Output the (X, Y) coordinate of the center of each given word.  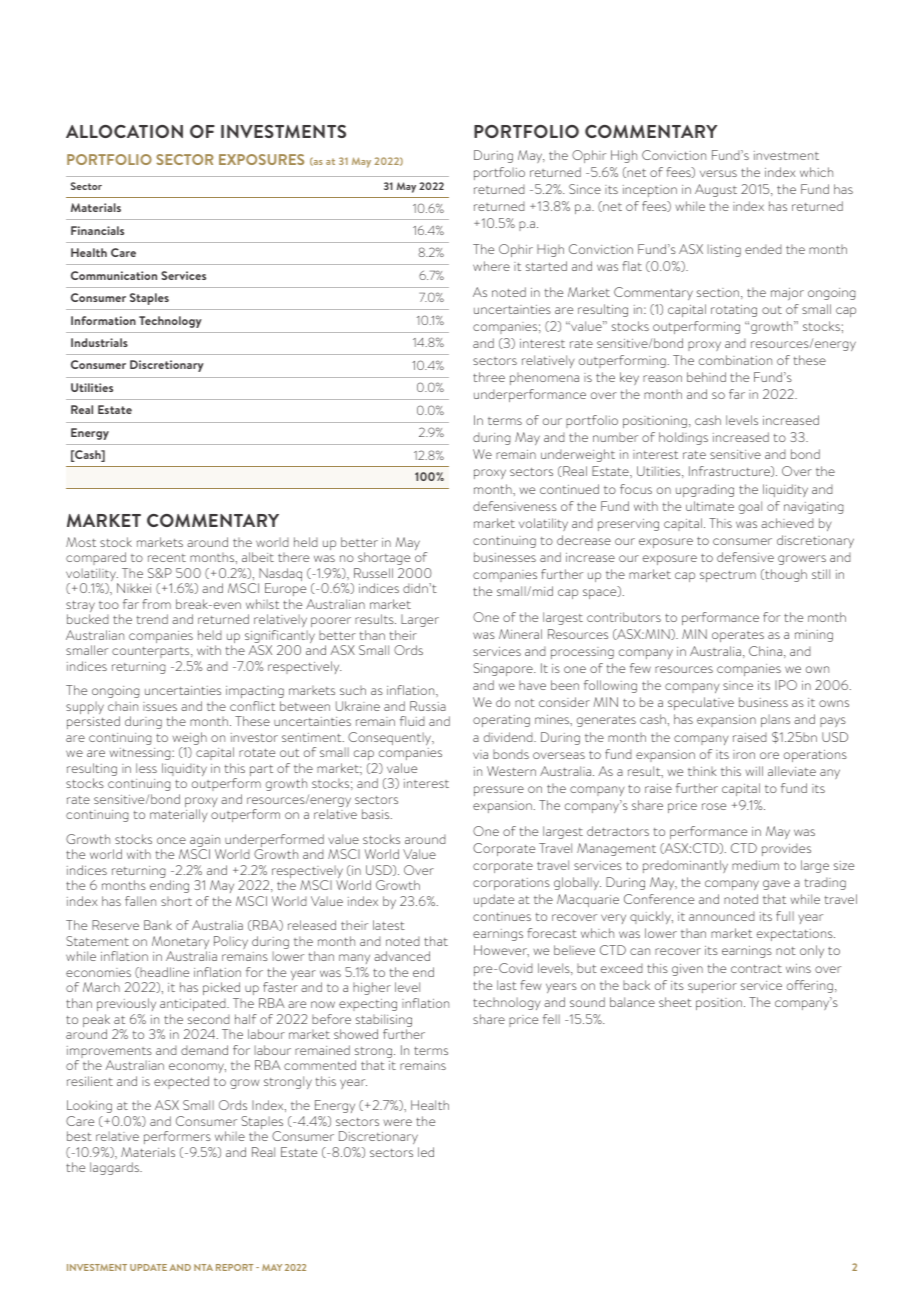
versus (718, 173)
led (426, 1152)
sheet (675, 1002)
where (491, 266)
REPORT (234, 1267)
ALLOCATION (124, 131)
